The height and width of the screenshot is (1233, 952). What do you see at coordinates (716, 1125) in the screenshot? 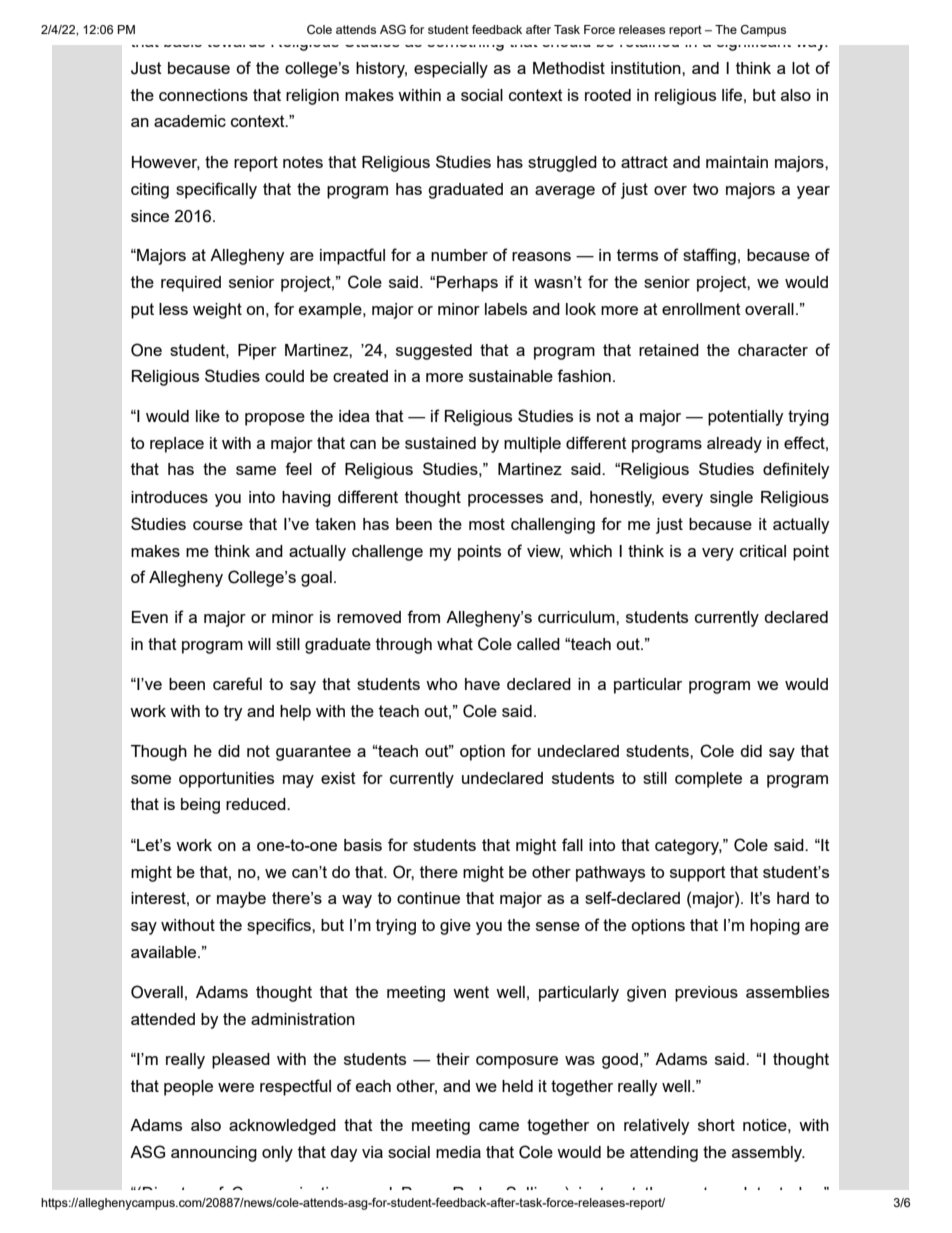
I see `short` at bounding box center [716, 1125].
